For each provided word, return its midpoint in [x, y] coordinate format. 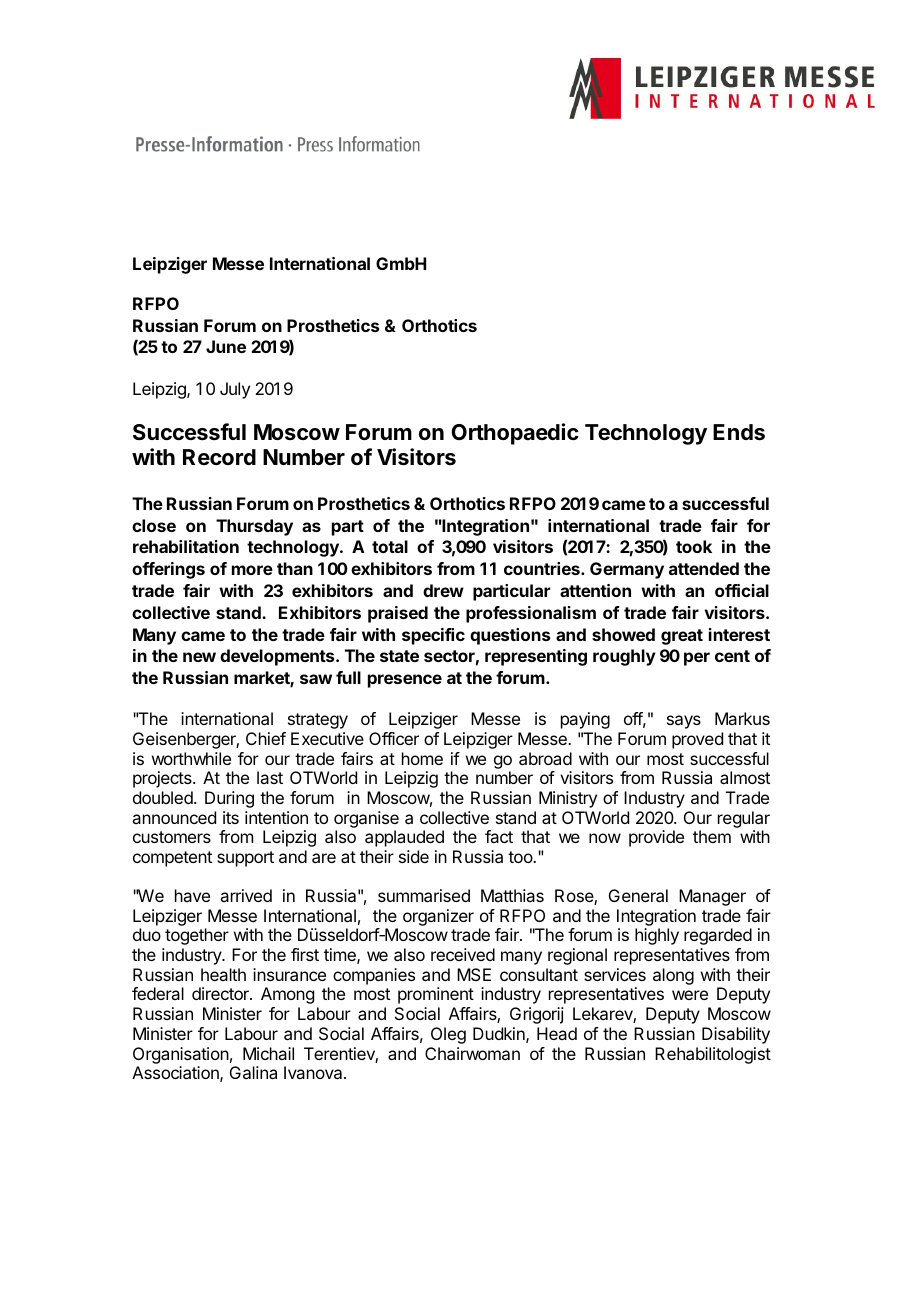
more [252, 570]
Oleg [448, 1035]
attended [704, 568]
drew [443, 590]
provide [656, 838]
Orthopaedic [515, 434]
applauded [404, 838]
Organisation [181, 1055]
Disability [736, 1035]
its [231, 817]
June [226, 346]
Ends [739, 432]
